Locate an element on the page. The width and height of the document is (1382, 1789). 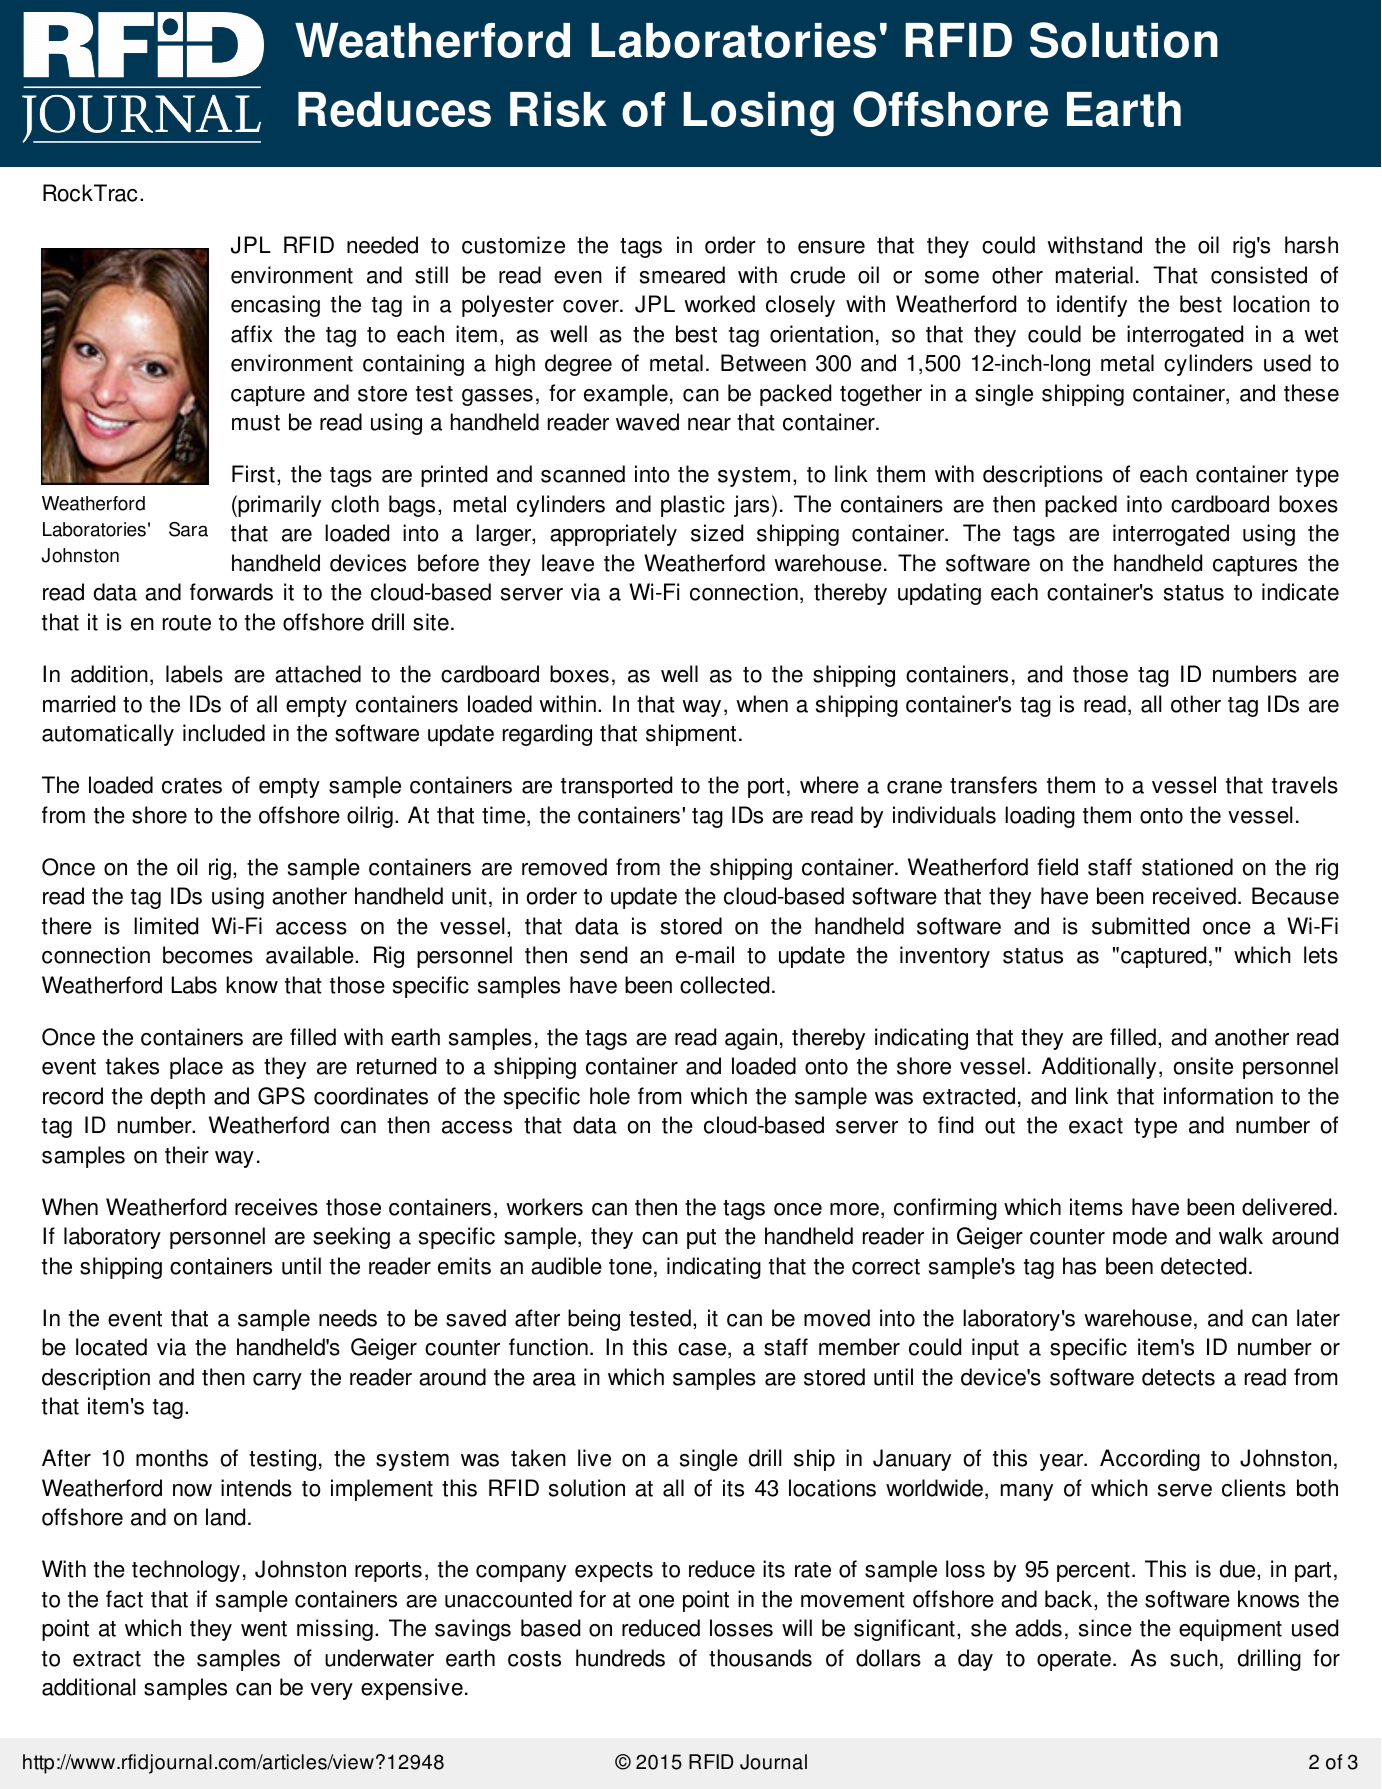
thousands is located at coordinates (760, 1658).
